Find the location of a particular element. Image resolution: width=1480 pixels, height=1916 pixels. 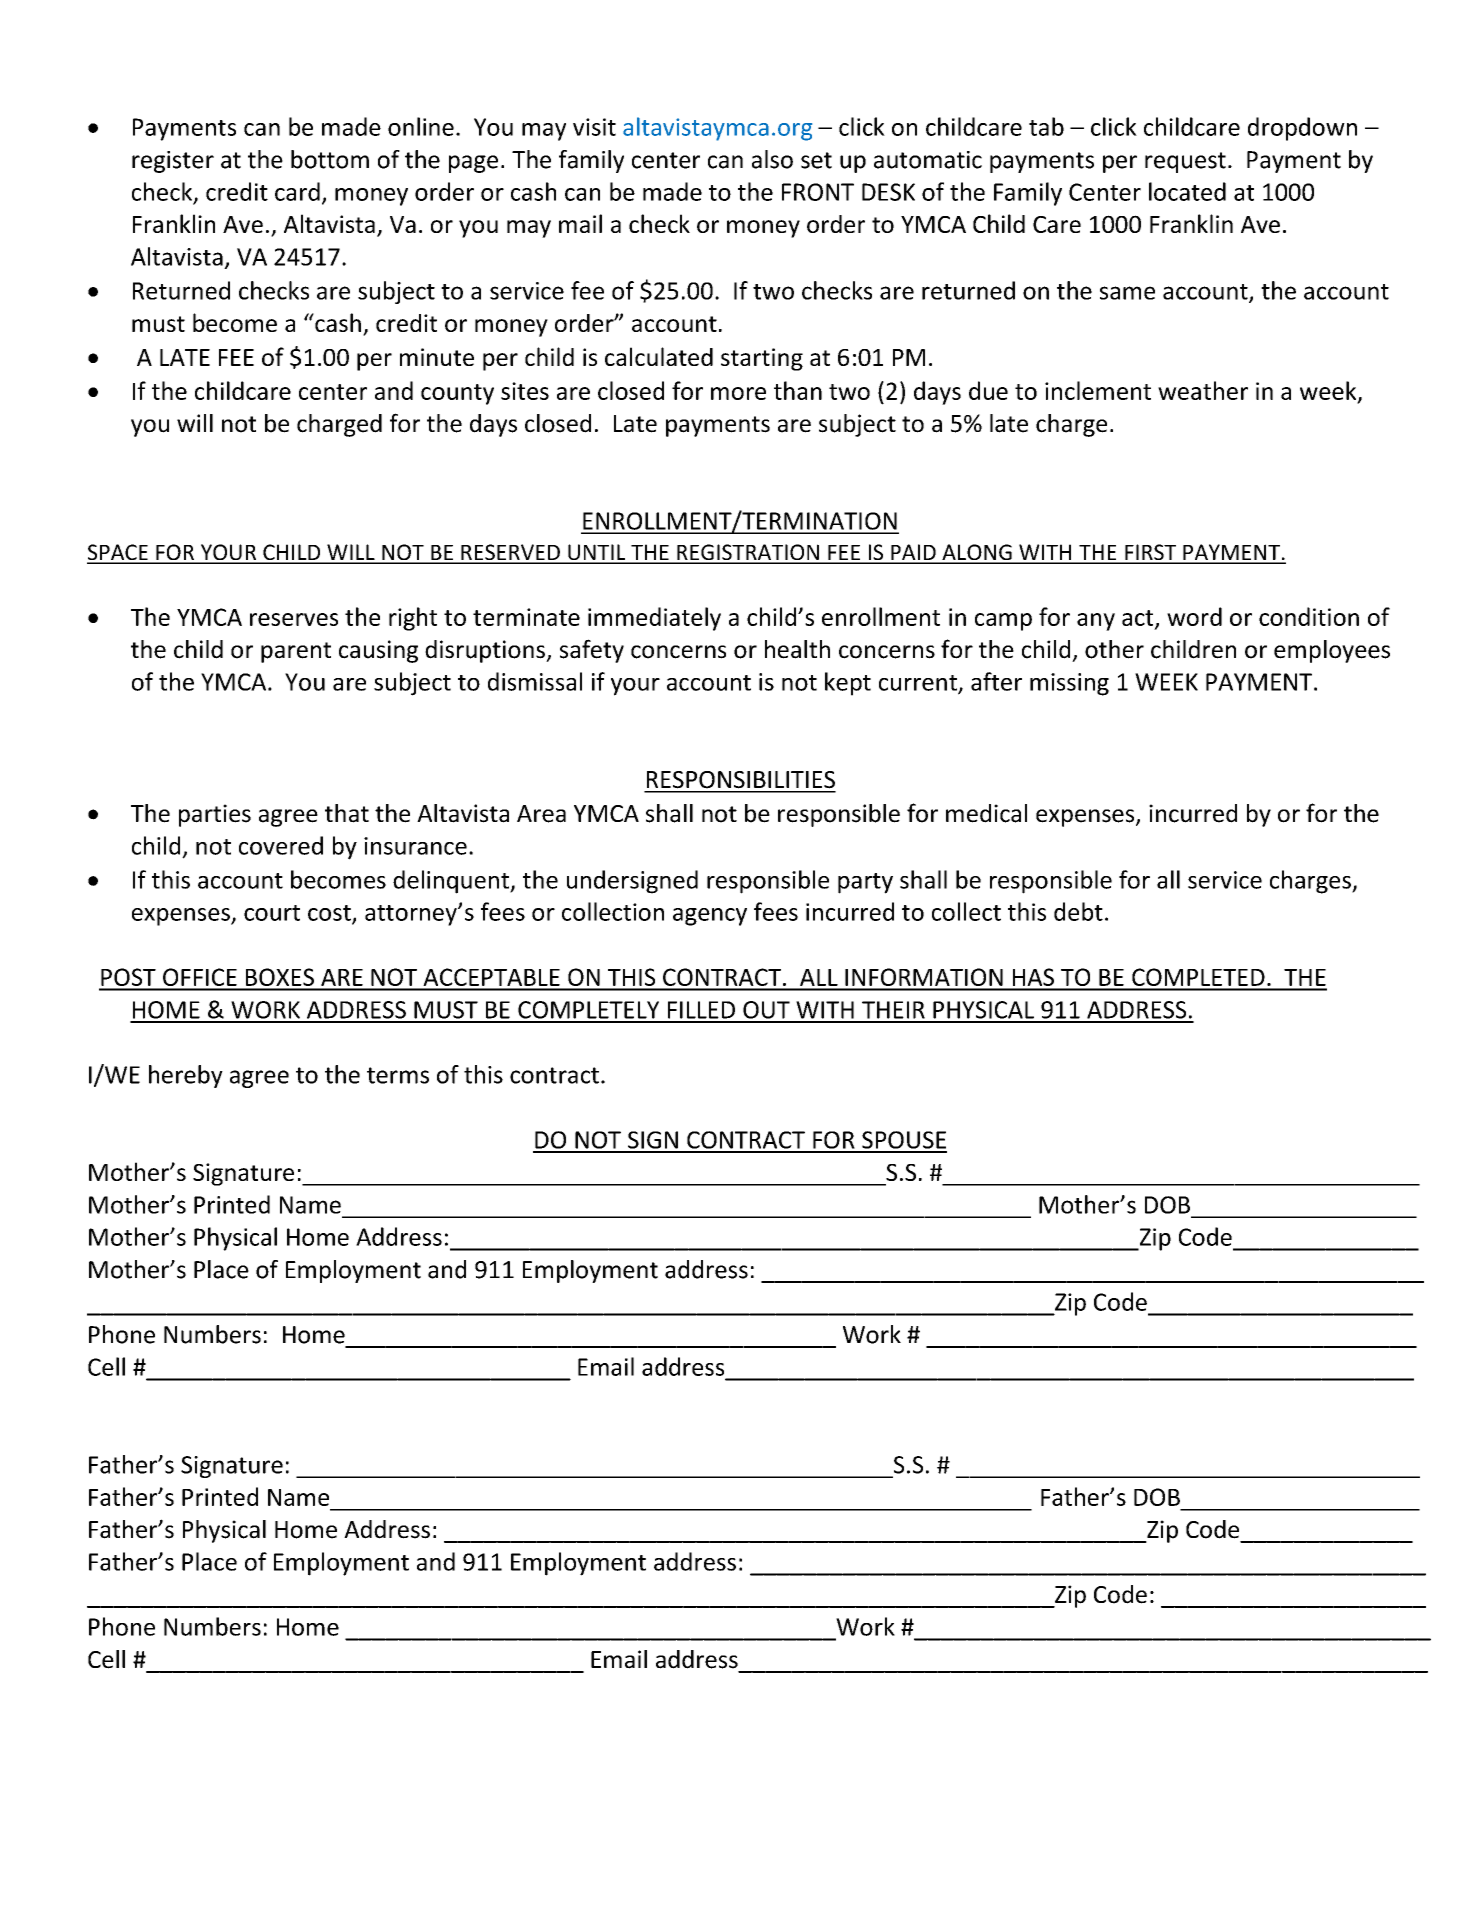

hereby is located at coordinates (186, 1076).
